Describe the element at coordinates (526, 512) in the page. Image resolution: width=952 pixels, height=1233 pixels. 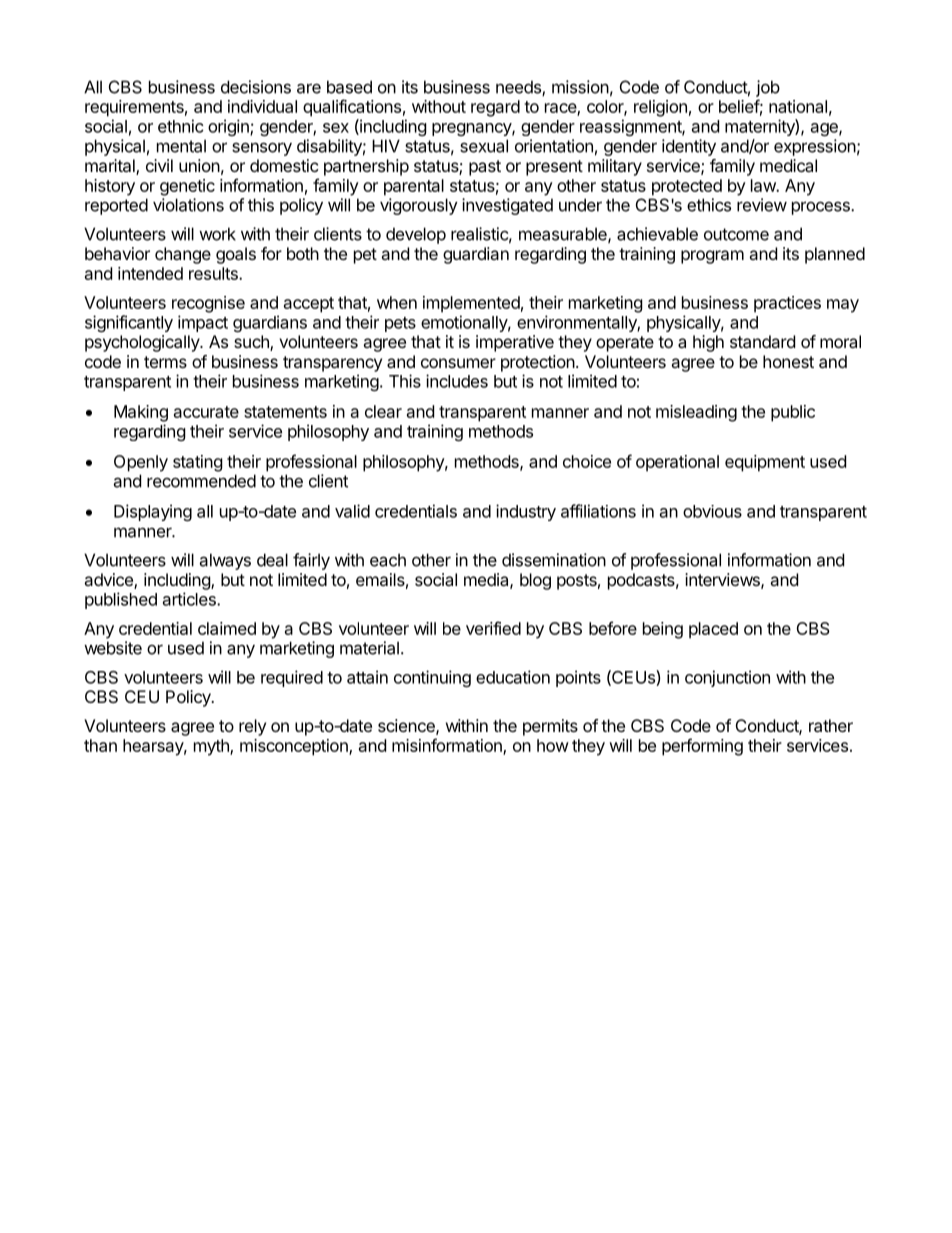
I see `industry` at that location.
